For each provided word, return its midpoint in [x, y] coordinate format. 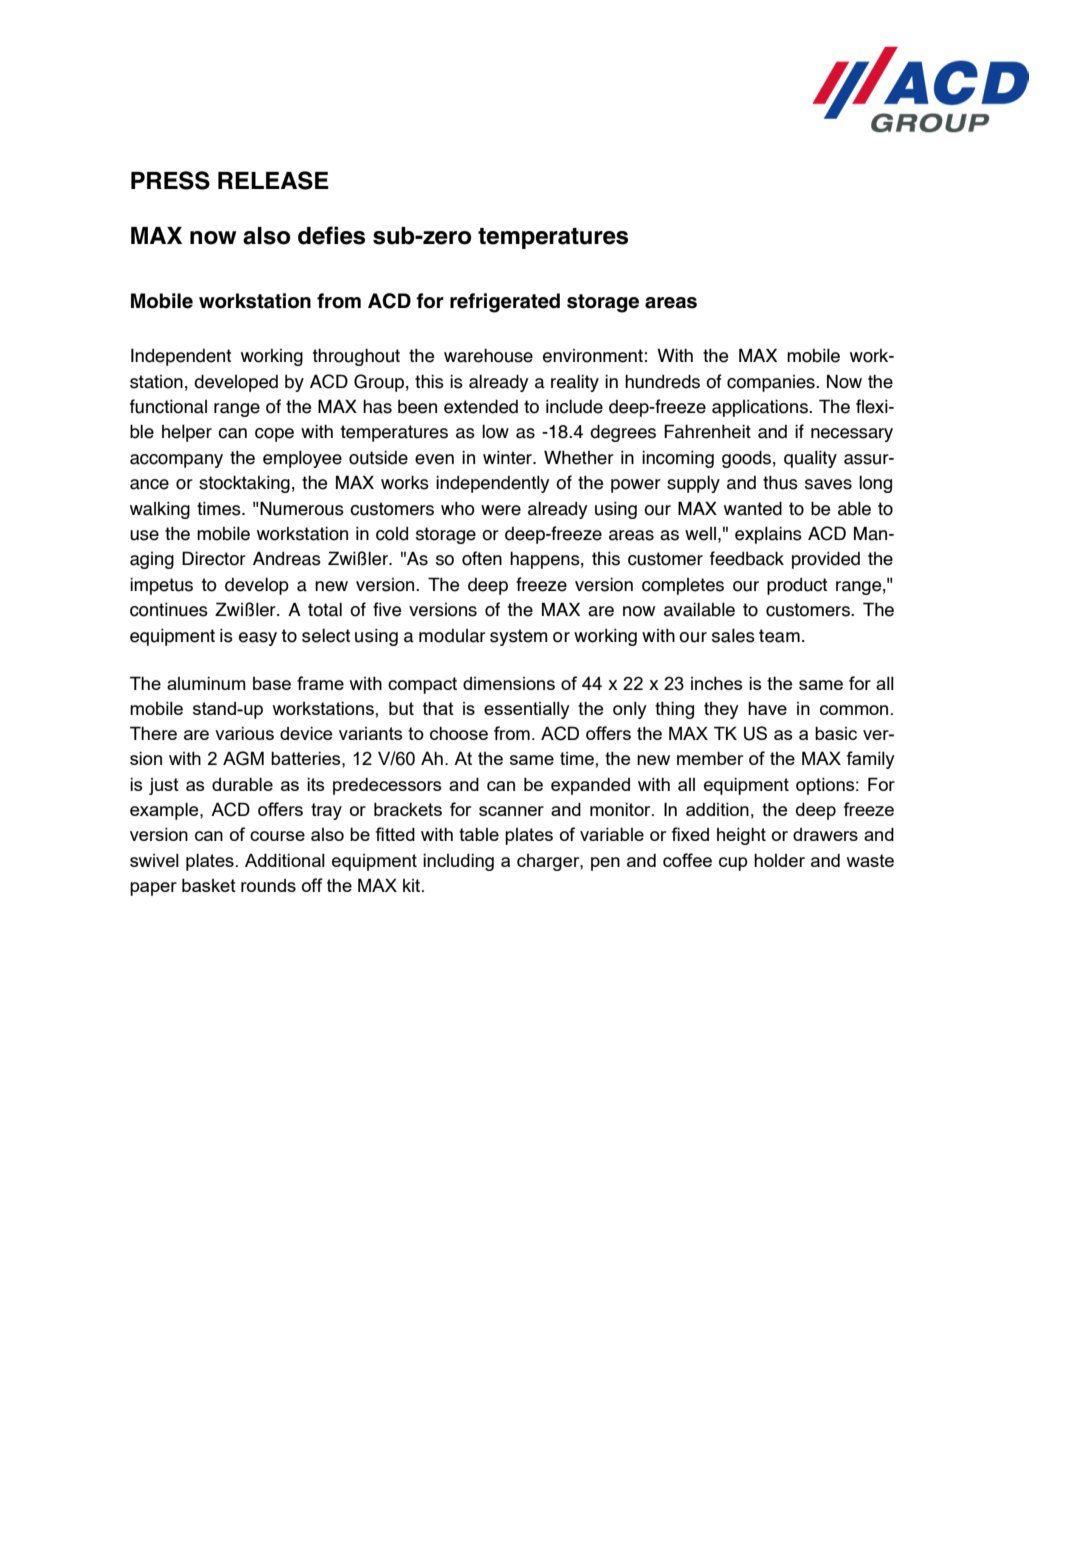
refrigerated [505, 303]
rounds [268, 885]
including [458, 862]
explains [768, 535]
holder [779, 860]
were [501, 510]
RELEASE [273, 180]
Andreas [287, 558]
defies [331, 235]
